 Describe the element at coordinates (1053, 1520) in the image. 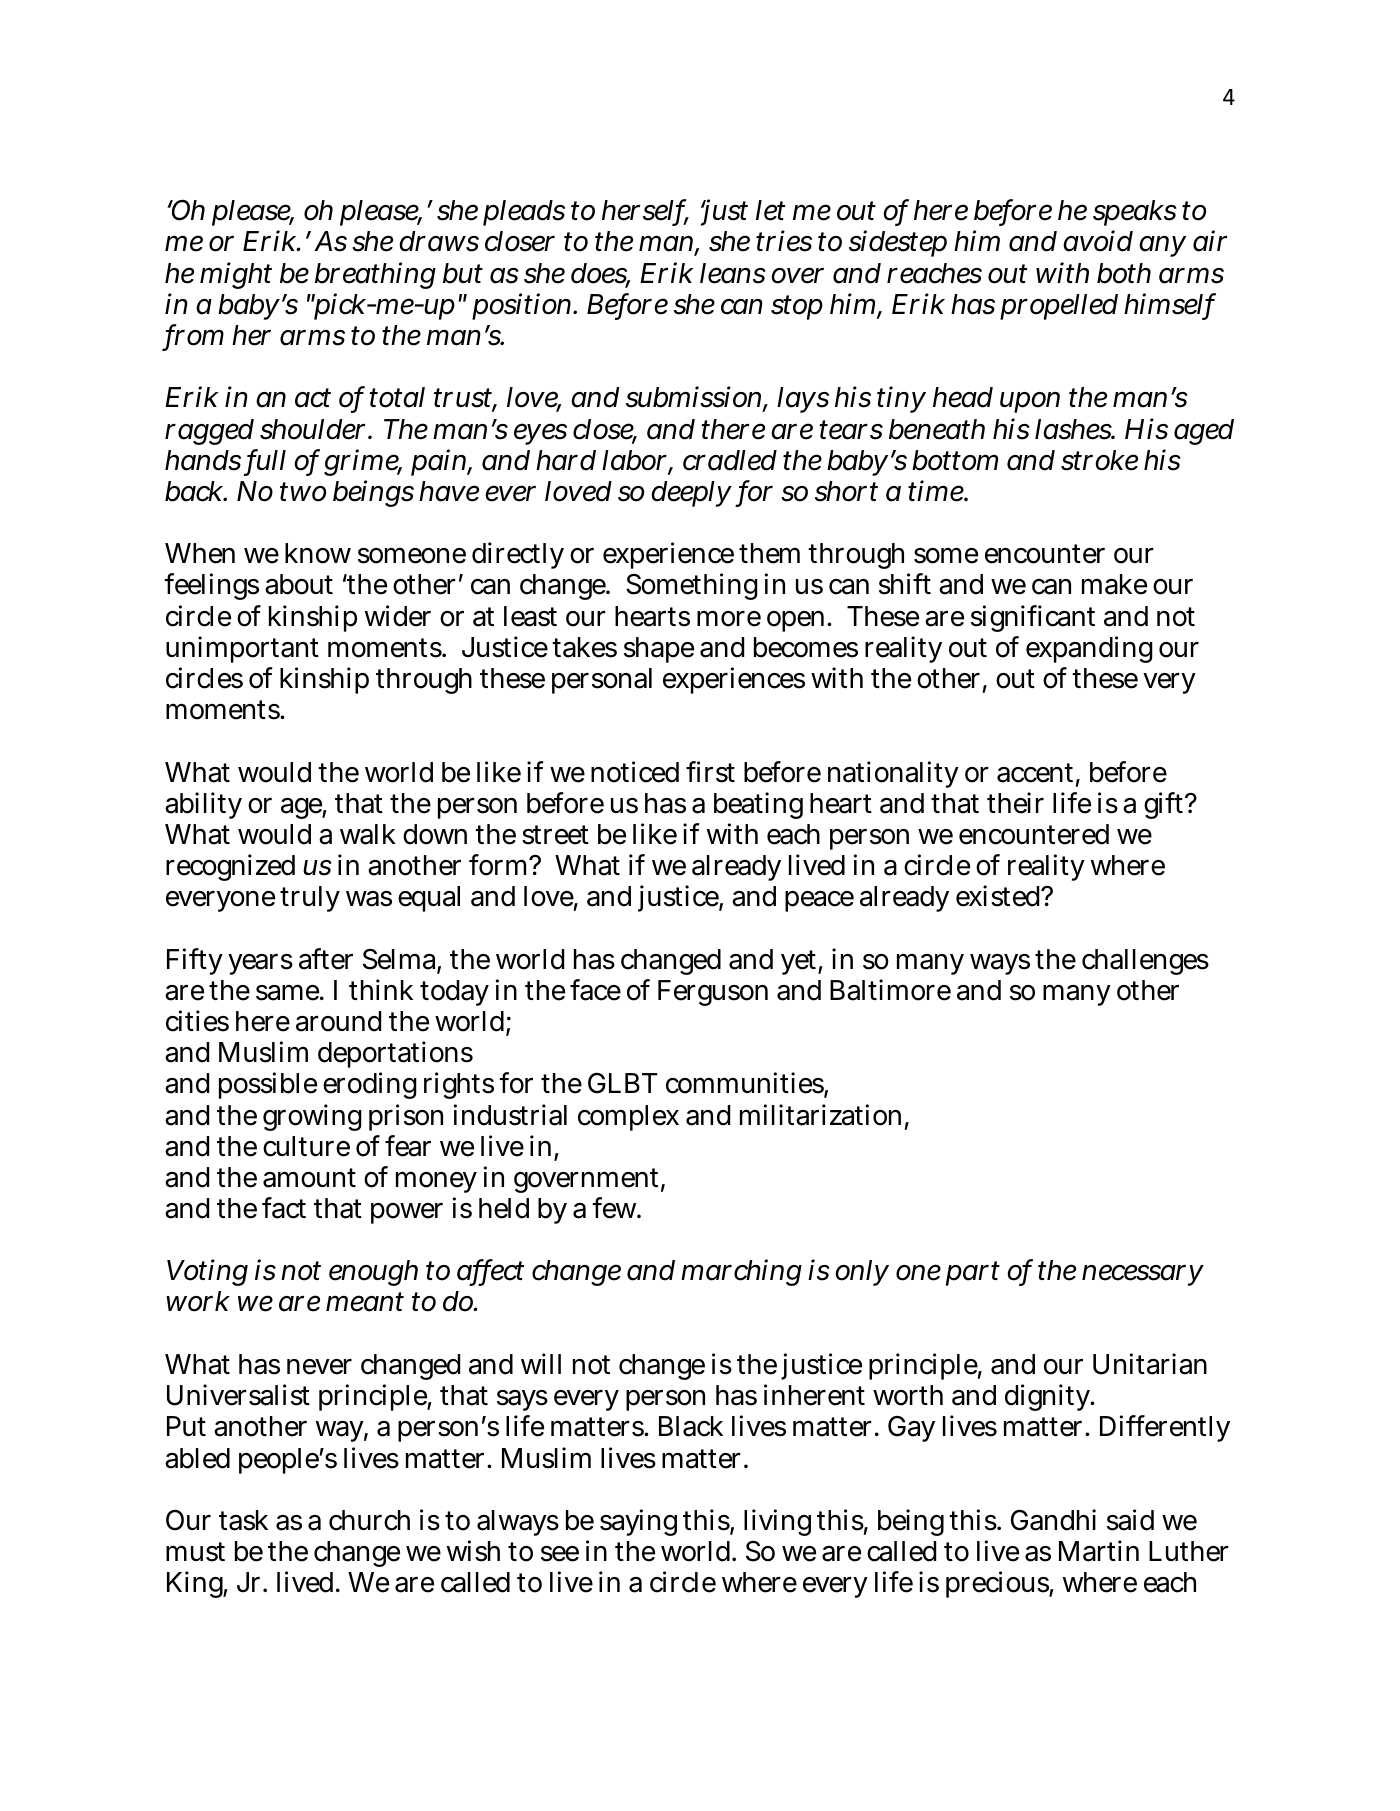

I see `Gandhi` at that location.
